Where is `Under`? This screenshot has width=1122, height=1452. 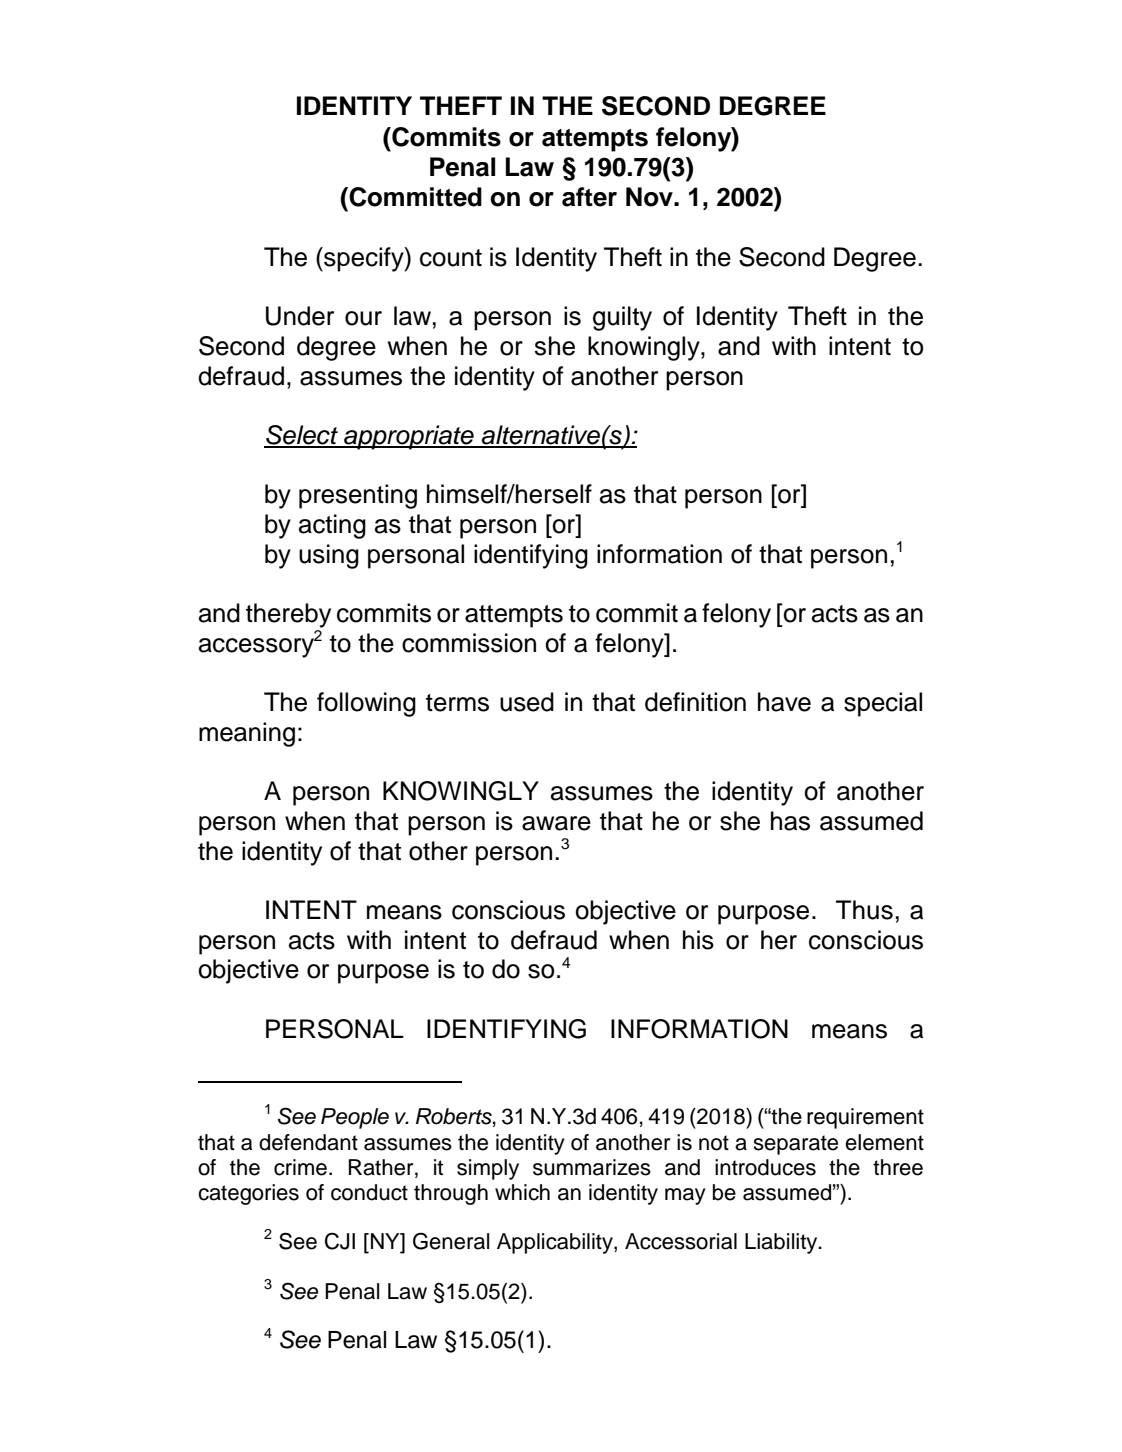
Under is located at coordinates (300, 316).
